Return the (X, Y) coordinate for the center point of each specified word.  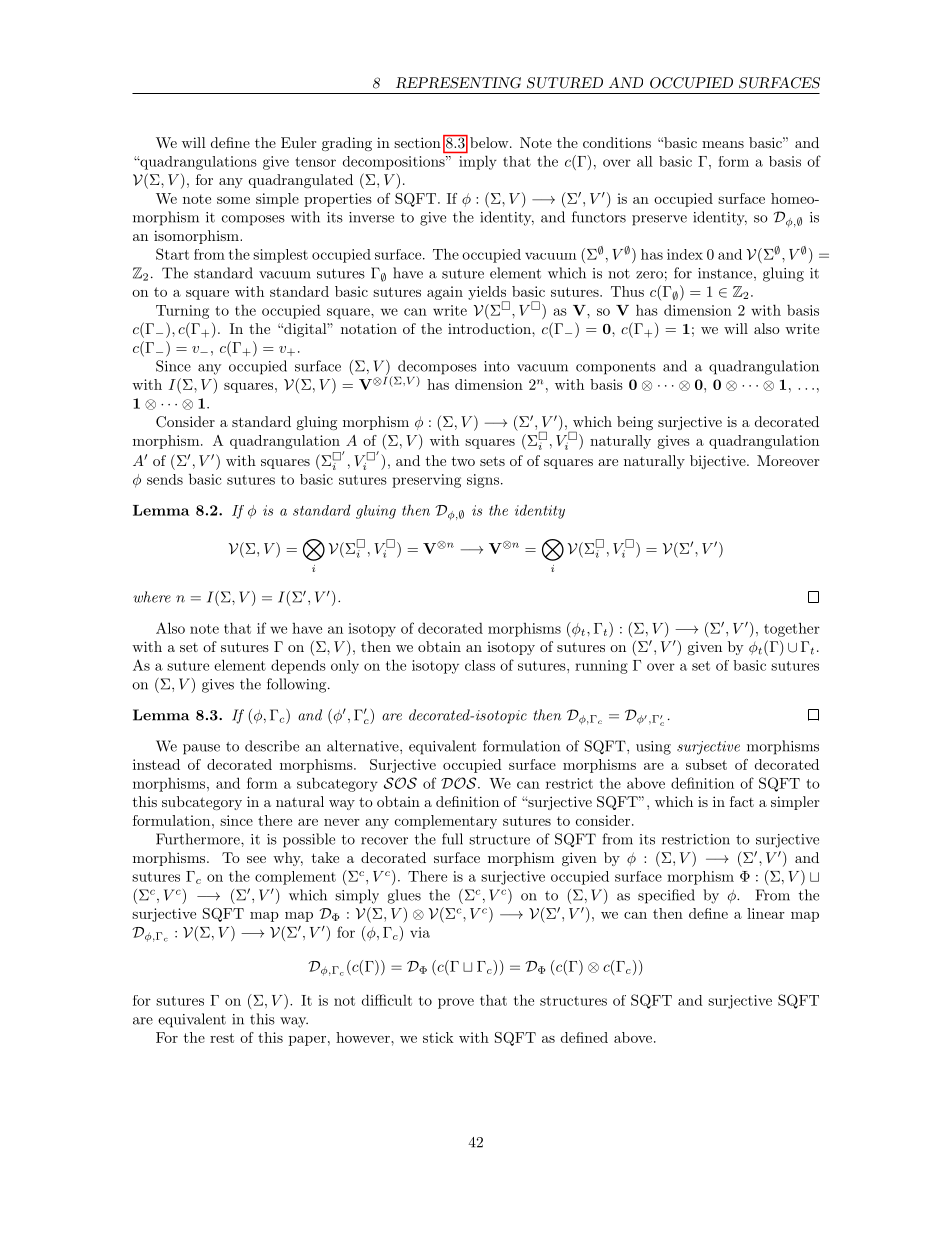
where (152, 597)
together (792, 629)
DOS (460, 783)
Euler (298, 142)
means (723, 144)
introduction (490, 328)
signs (483, 481)
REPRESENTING (458, 83)
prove (456, 1003)
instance (725, 273)
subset (706, 764)
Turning (182, 312)
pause (201, 749)
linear (766, 913)
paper (307, 1041)
